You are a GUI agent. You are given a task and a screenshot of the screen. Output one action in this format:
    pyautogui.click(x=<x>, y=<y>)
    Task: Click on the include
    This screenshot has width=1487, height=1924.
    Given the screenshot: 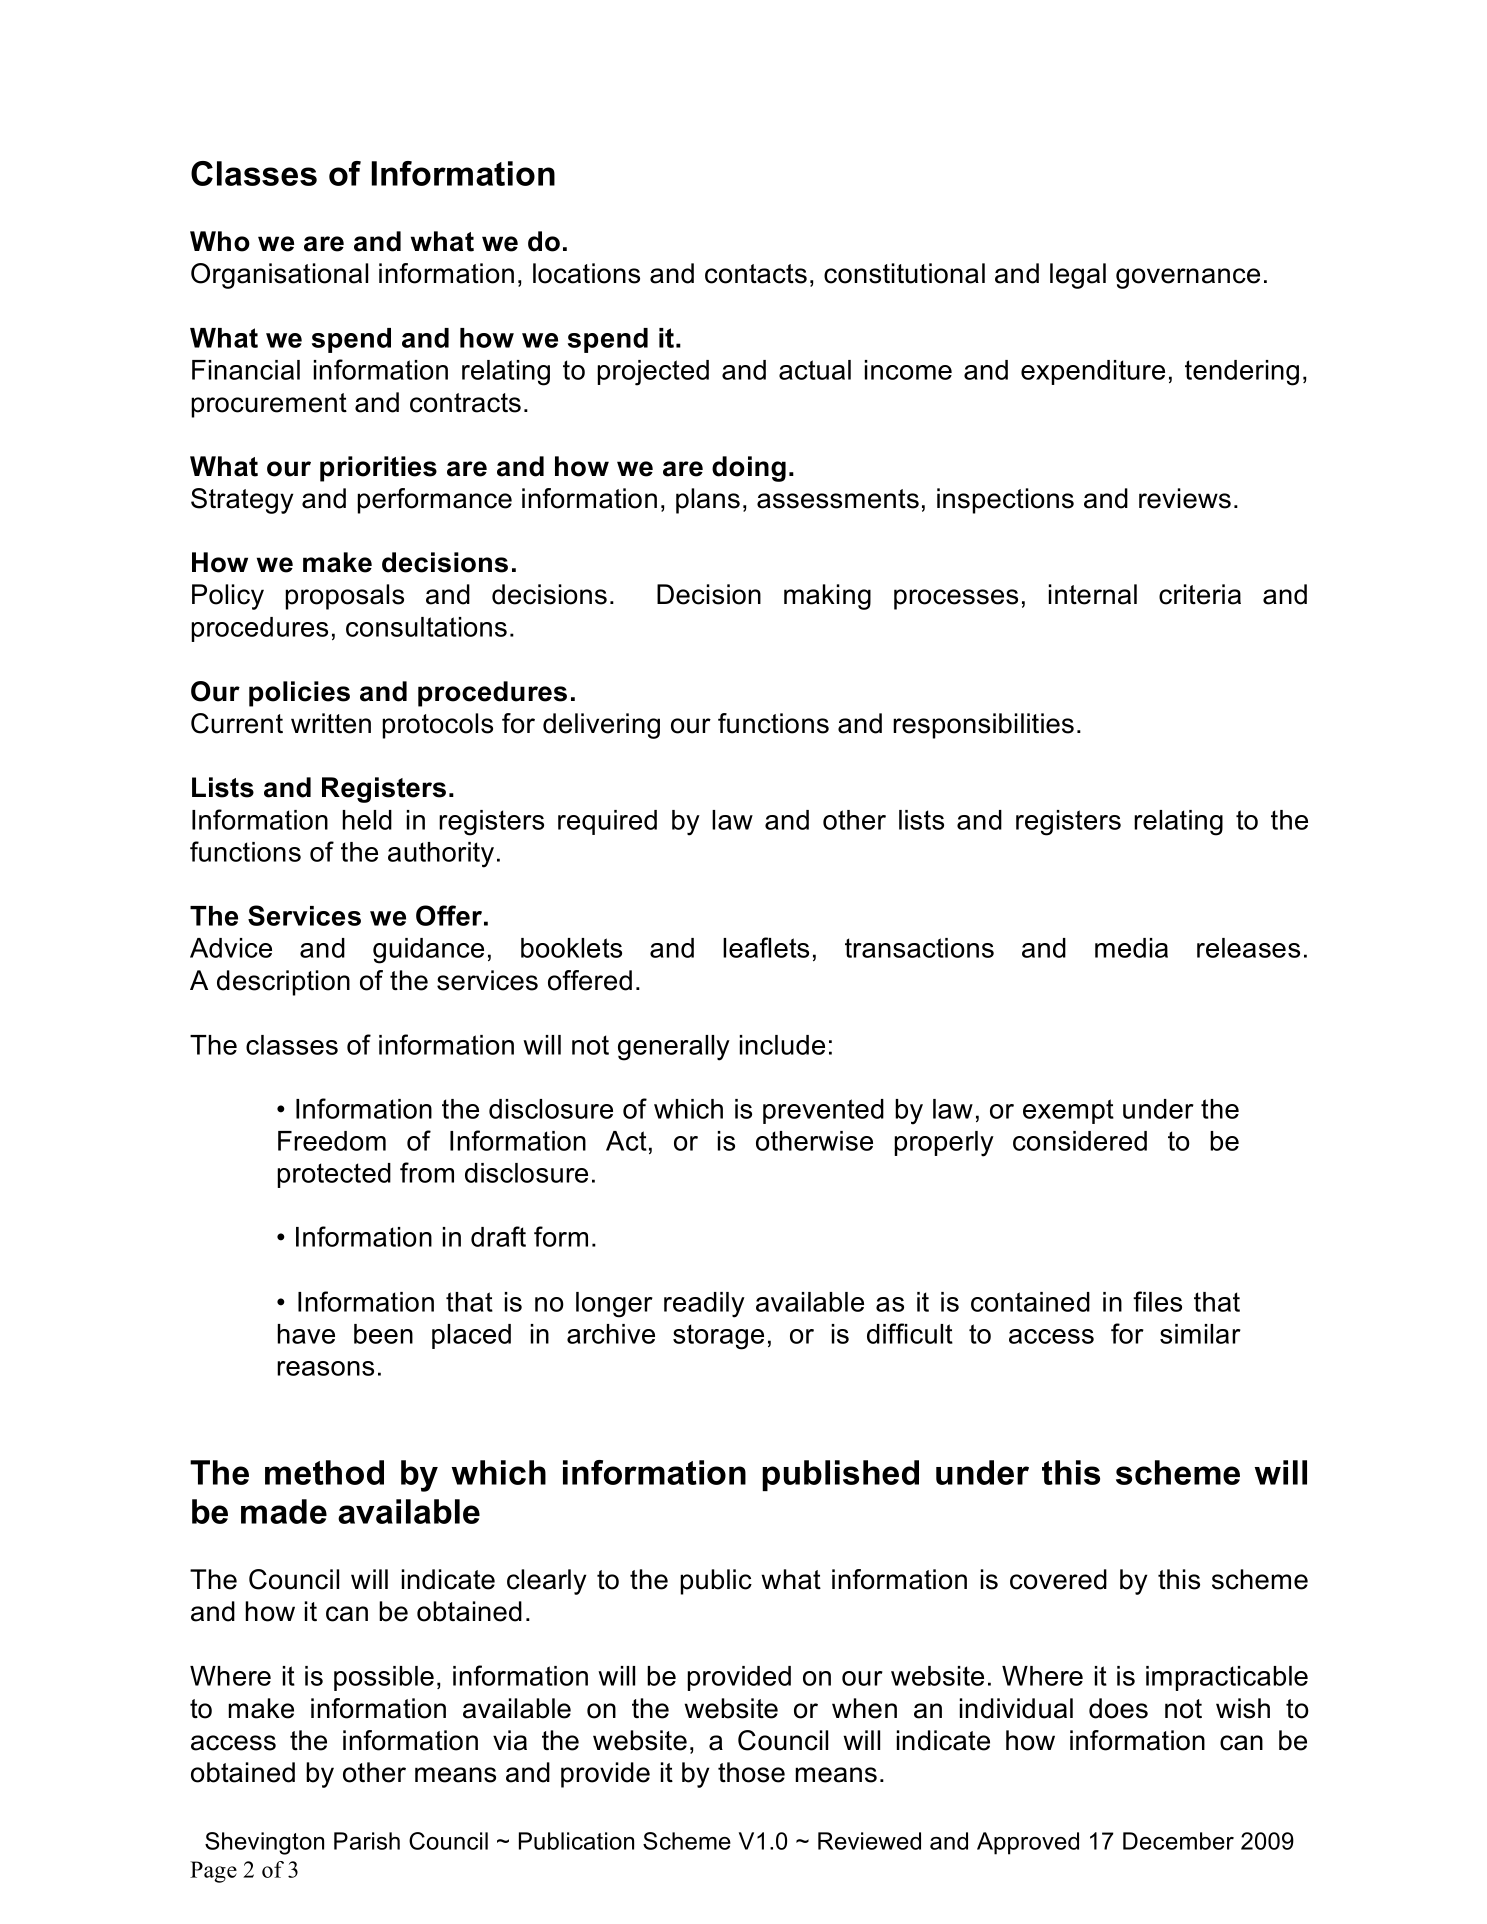 What is the action you would take?
    pyautogui.click(x=782, y=1045)
